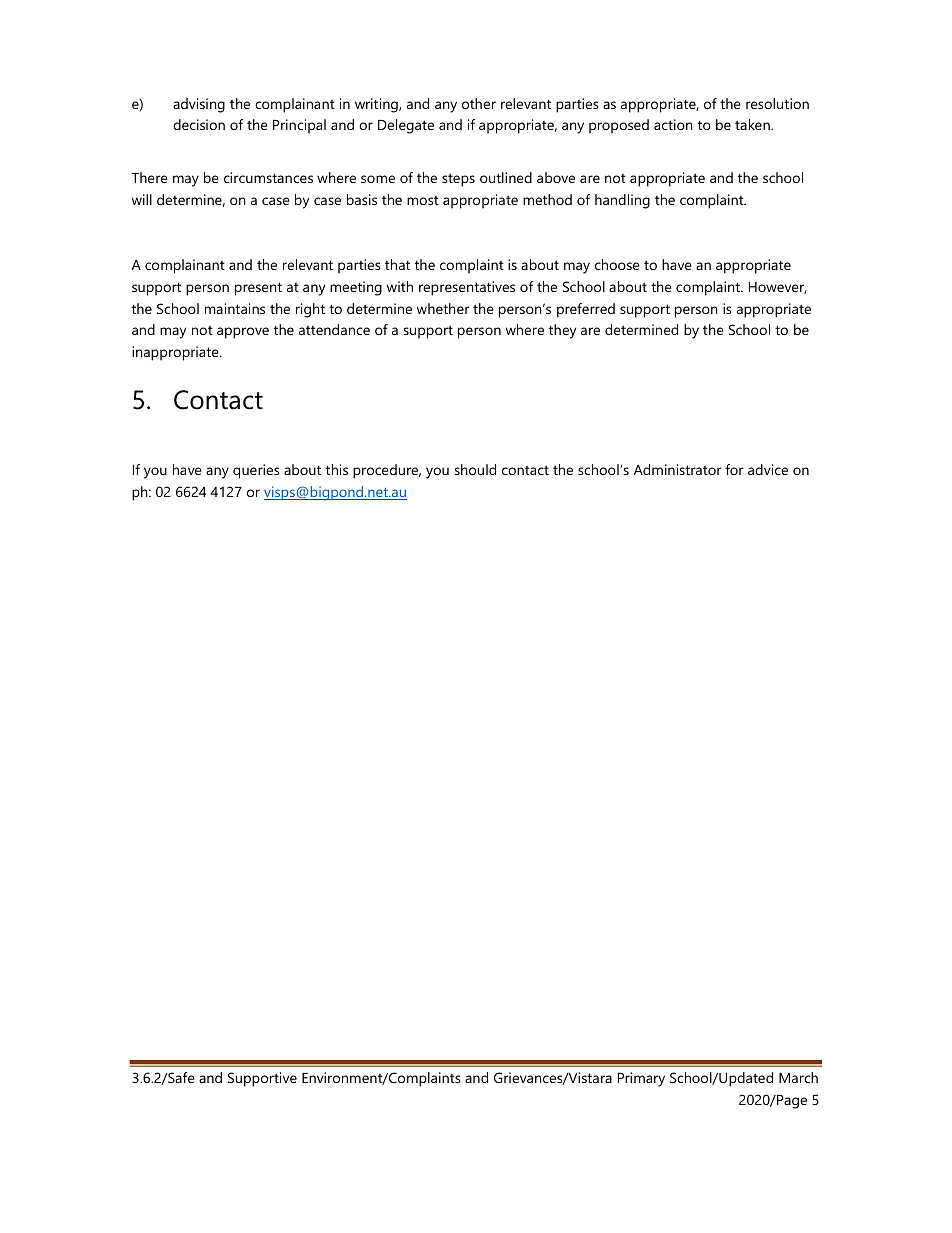 The width and height of the screenshot is (952, 1233). I want to click on approve, so click(243, 333).
